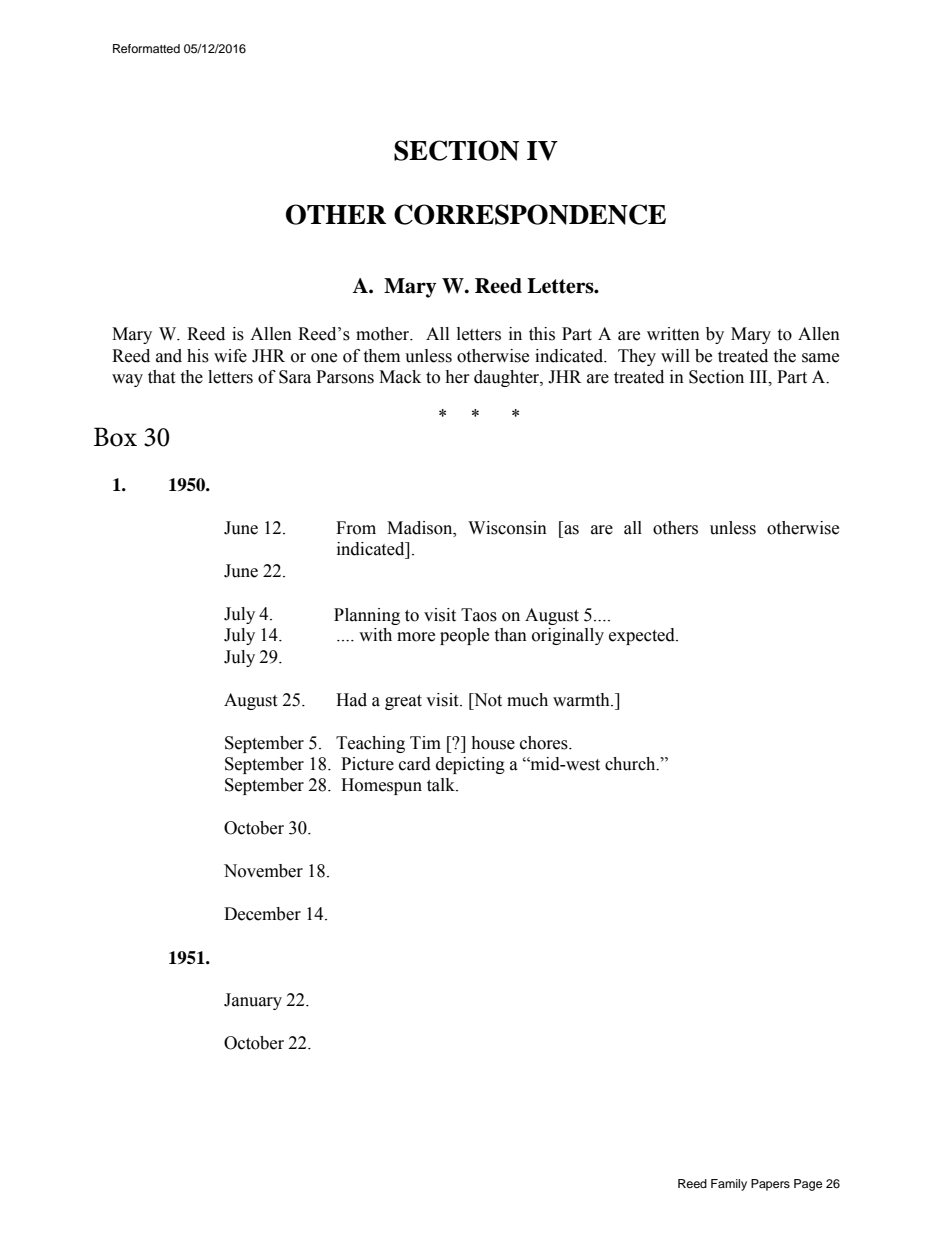 This screenshot has height=1233, width=952. What do you see at coordinates (253, 1001) in the screenshot?
I see `January` at bounding box center [253, 1001].
